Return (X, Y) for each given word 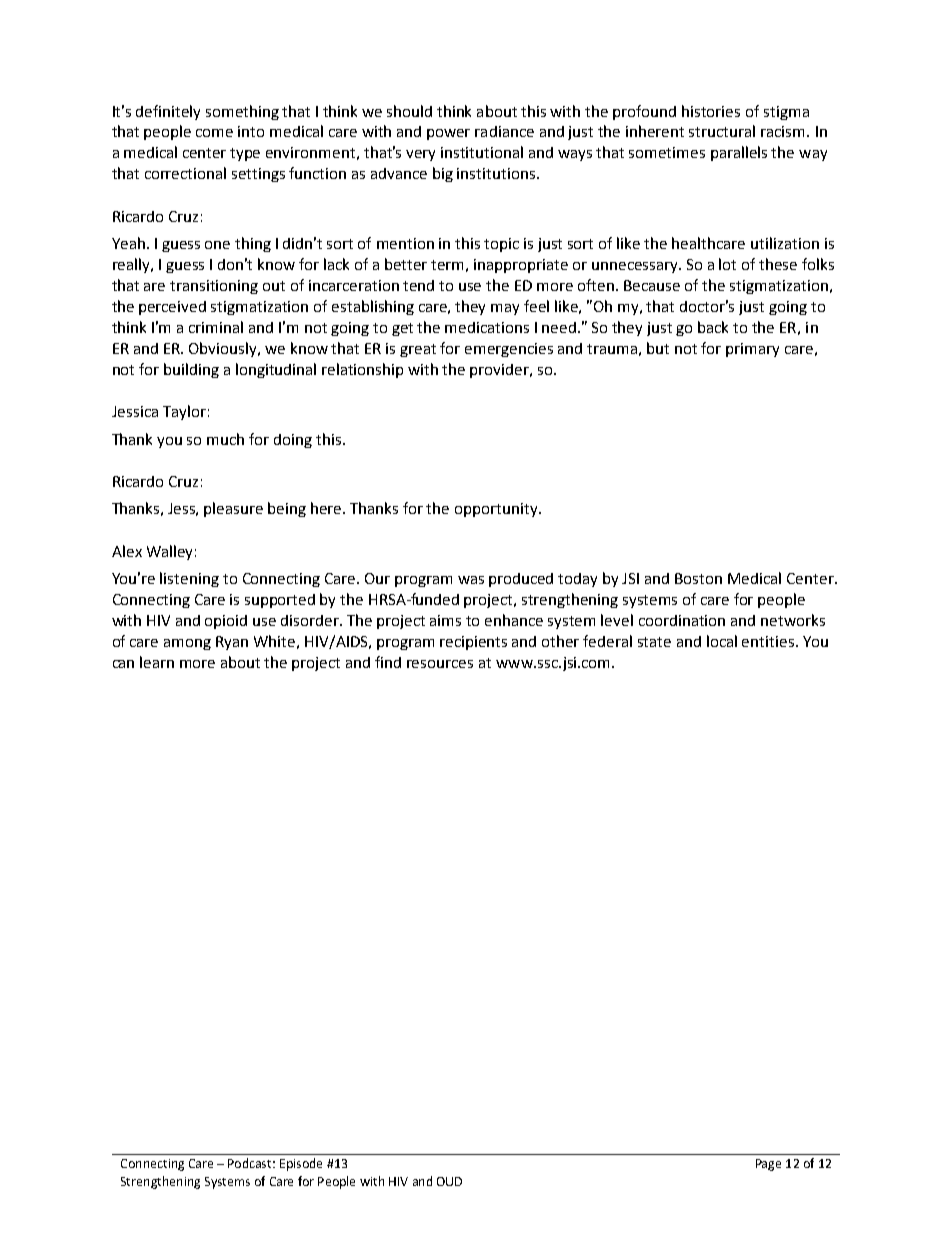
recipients (473, 643)
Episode (301, 1164)
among (187, 644)
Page (768, 1165)
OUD (449, 1181)
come (214, 133)
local (722, 641)
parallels (739, 153)
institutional (482, 152)
